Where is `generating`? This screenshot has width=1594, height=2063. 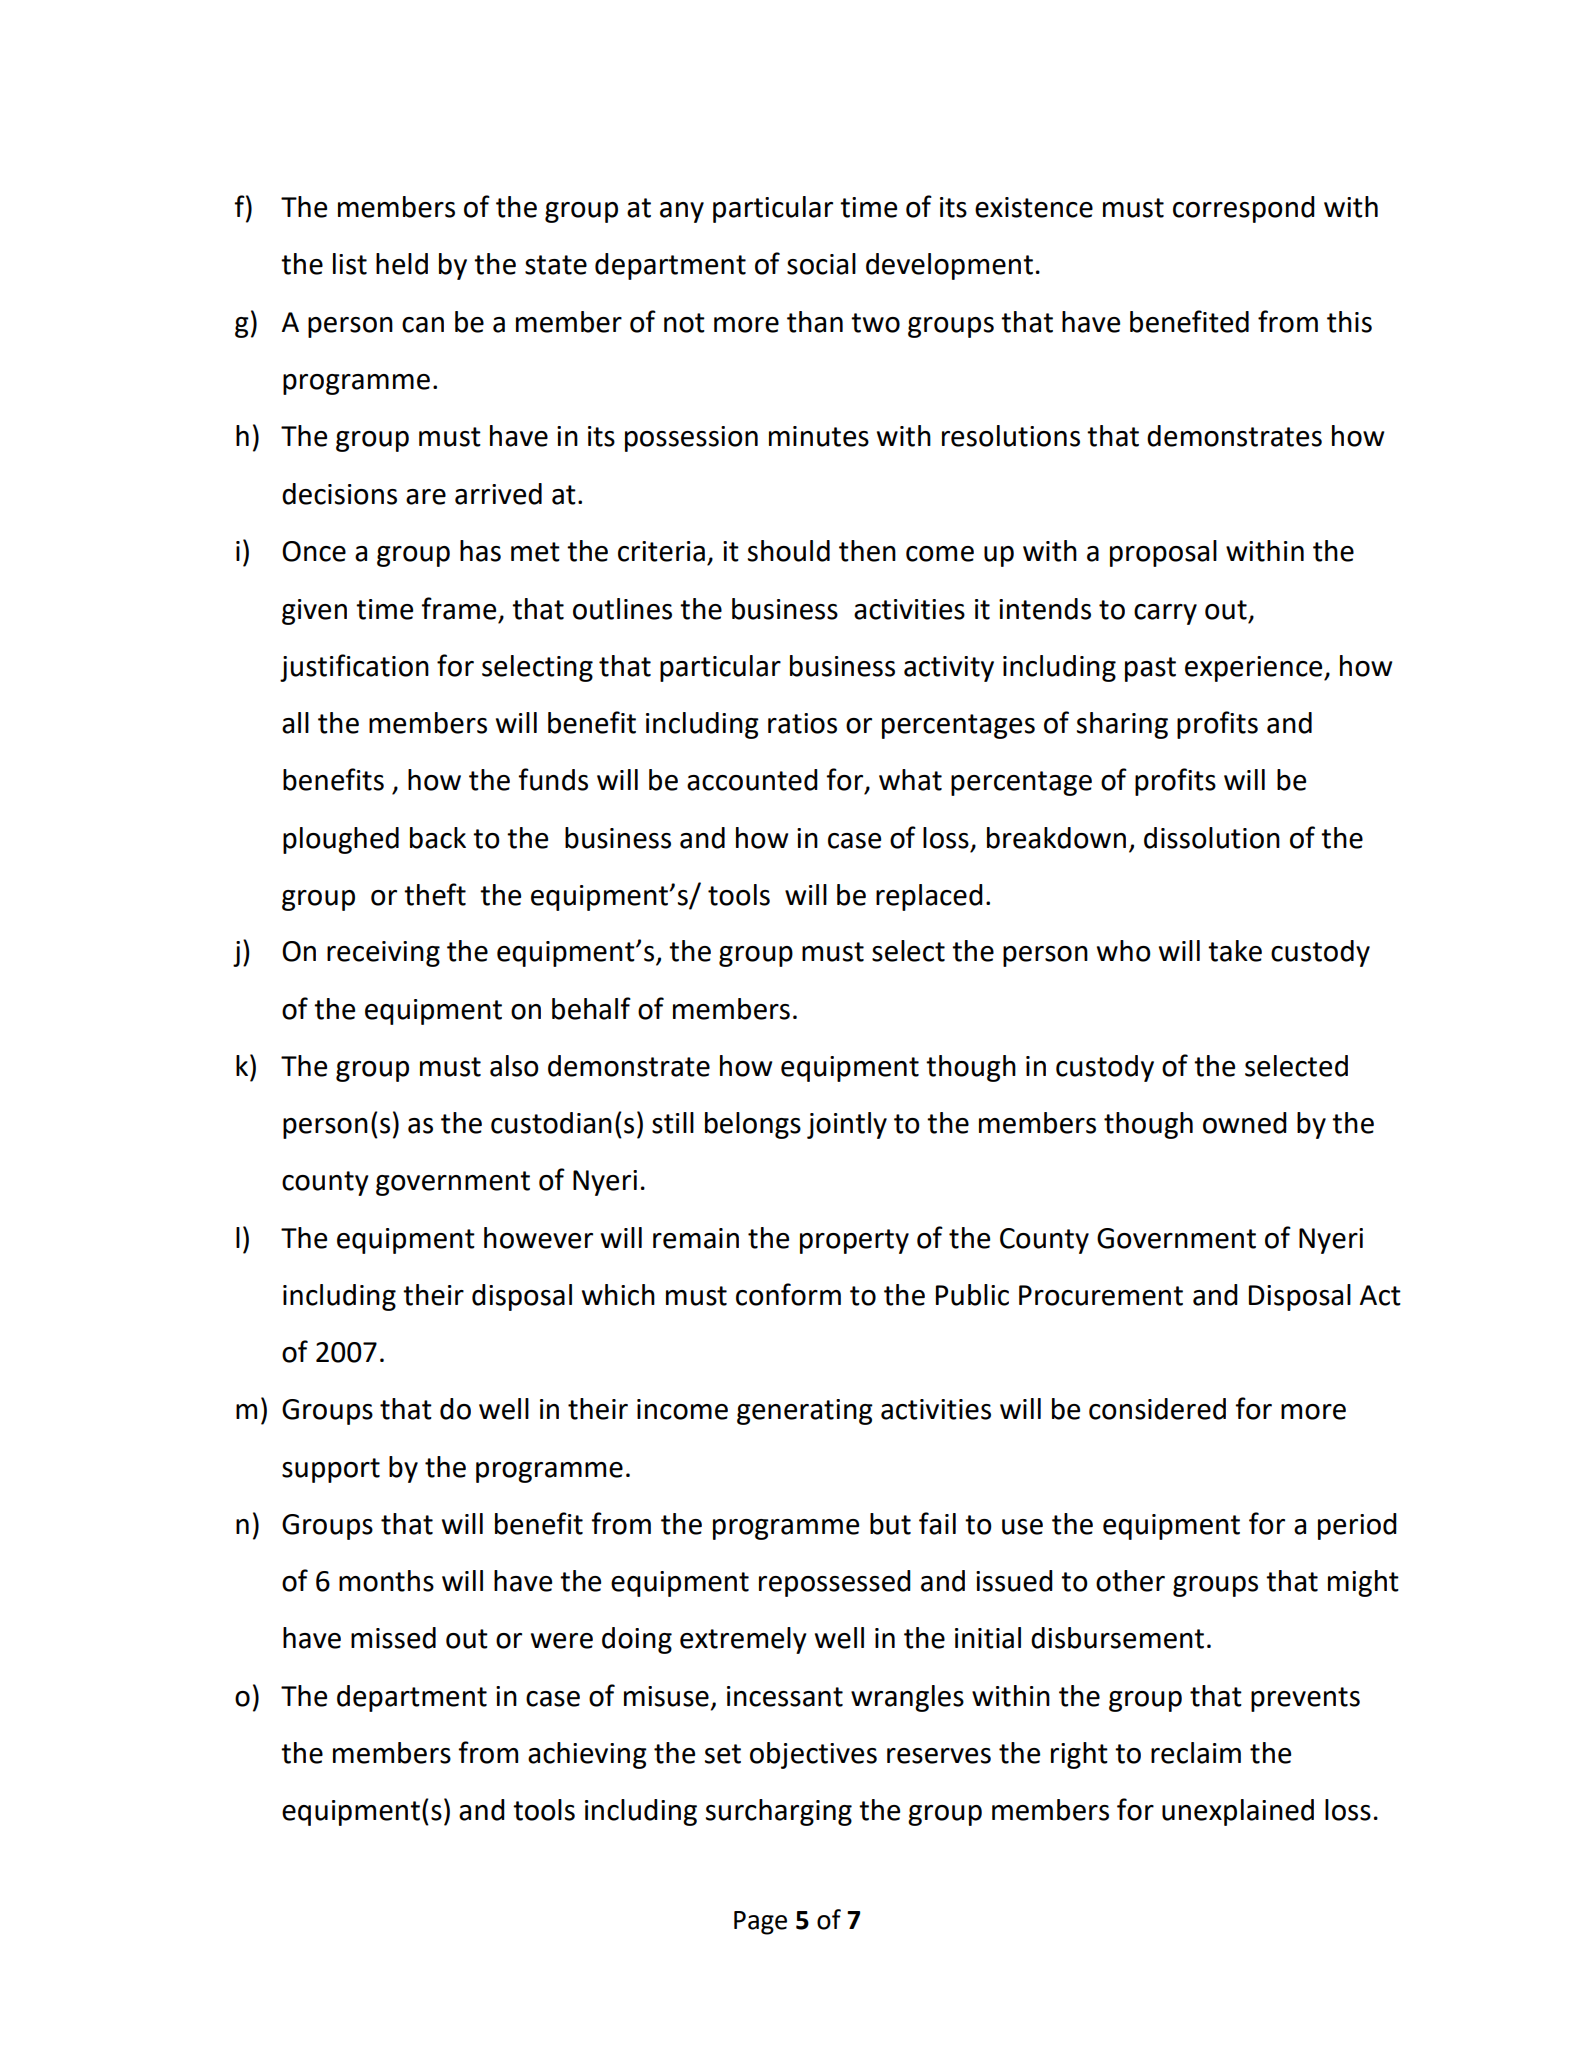
generating is located at coordinates (805, 1412).
